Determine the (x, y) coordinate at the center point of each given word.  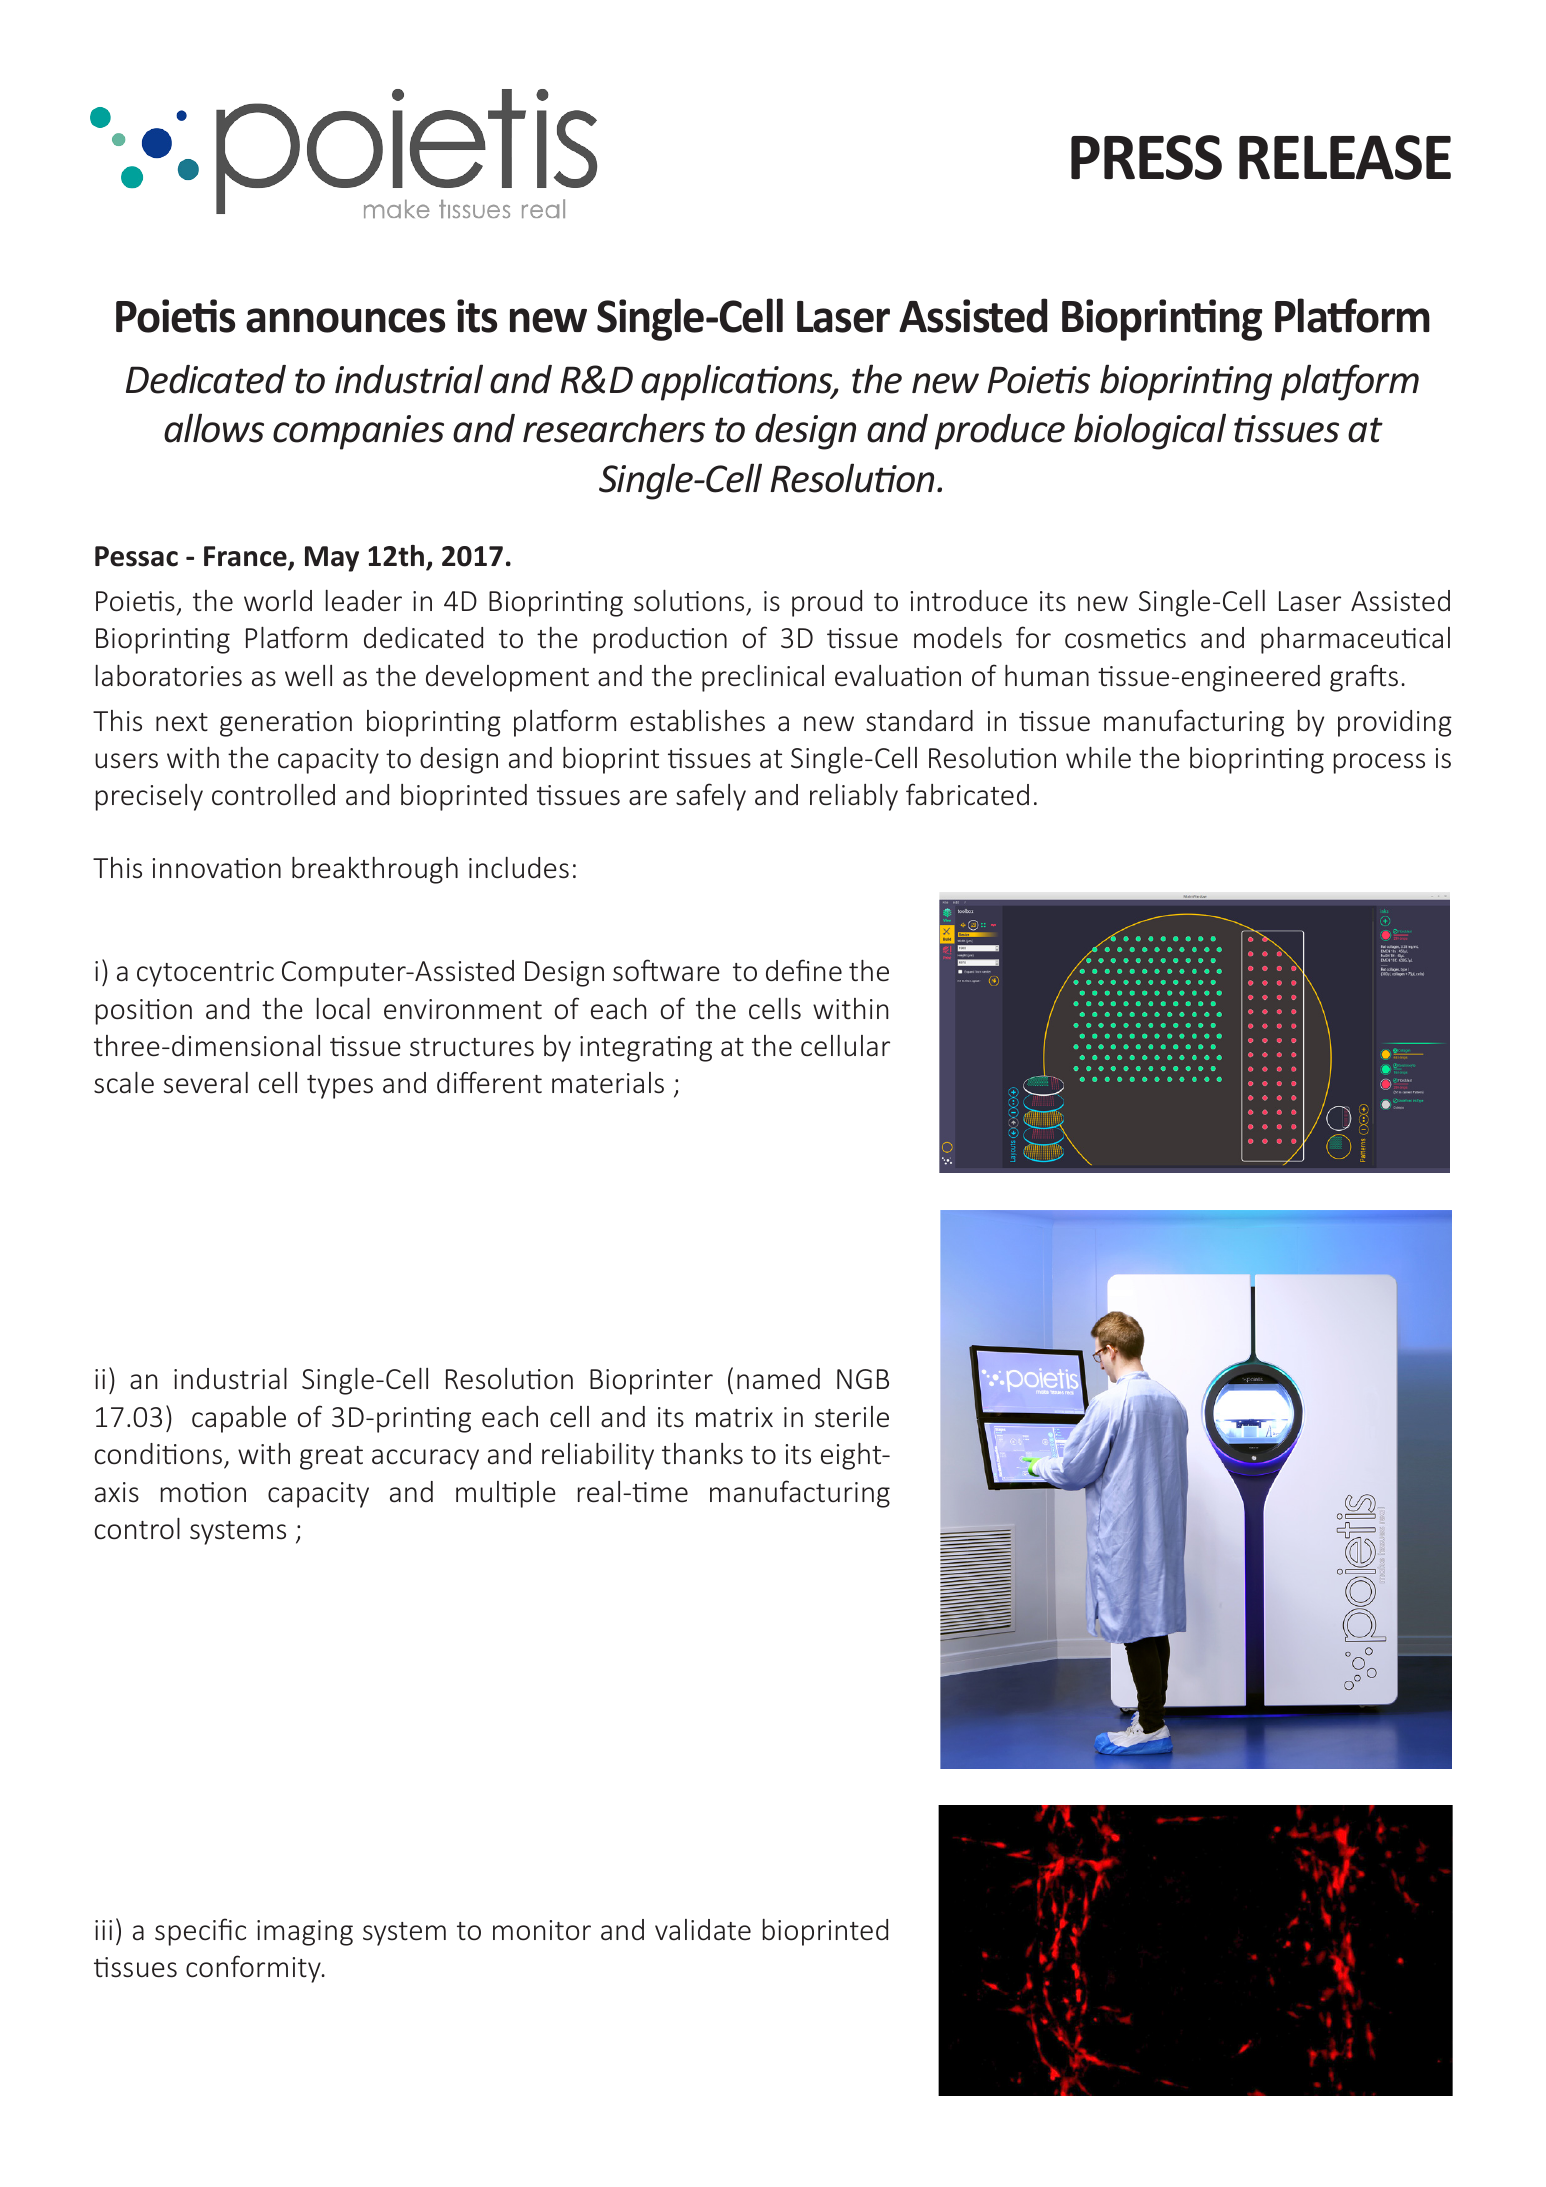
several (206, 1083)
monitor (542, 1930)
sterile (852, 1417)
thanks (702, 1454)
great (331, 1458)
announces (345, 320)
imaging (305, 1933)
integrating (646, 1049)
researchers (614, 428)
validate (703, 1930)
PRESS (1146, 157)
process (1379, 763)
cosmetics (1125, 638)
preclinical (763, 678)
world (278, 601)
